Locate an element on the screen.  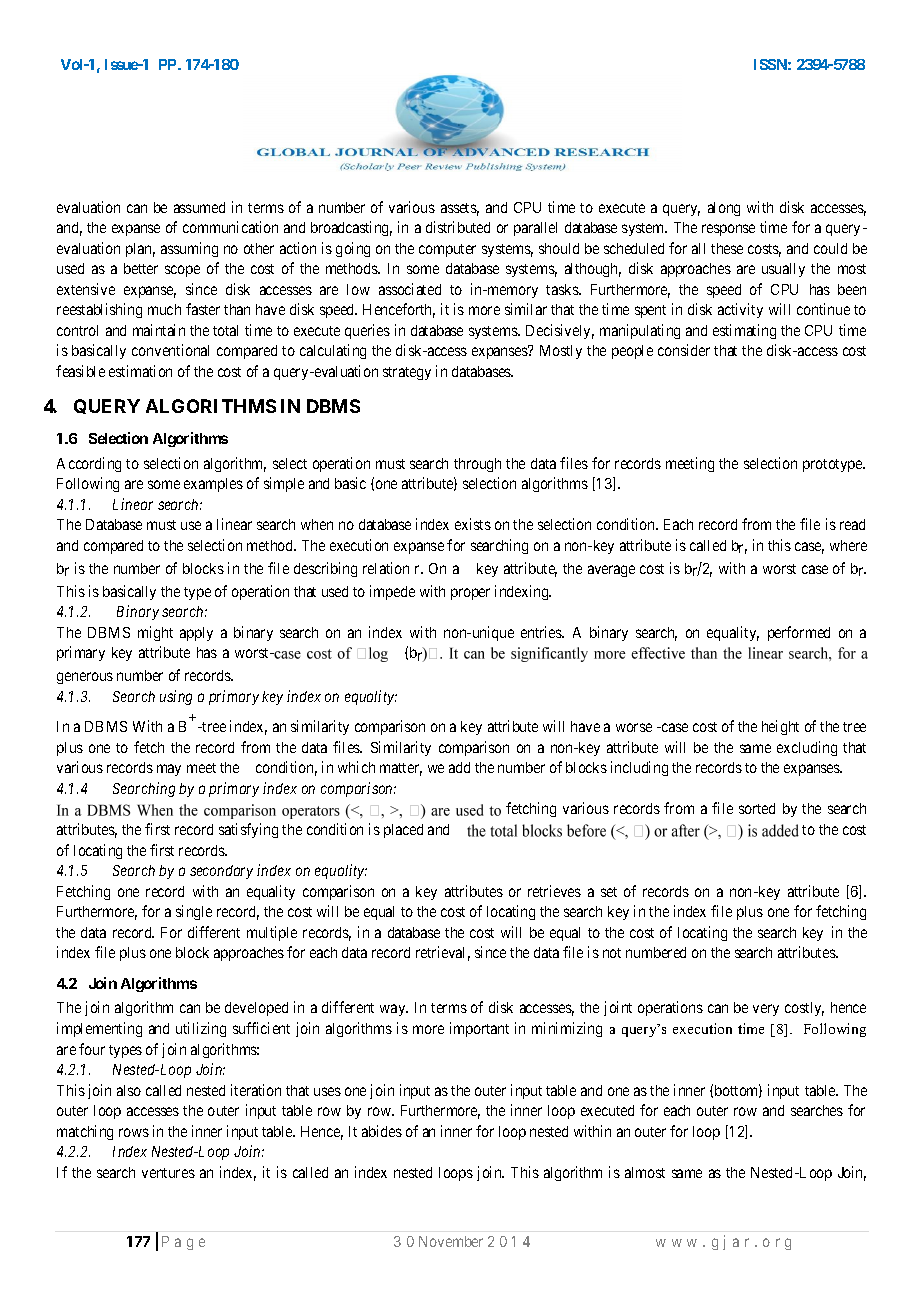
height is located at coordinates (780, 727).
